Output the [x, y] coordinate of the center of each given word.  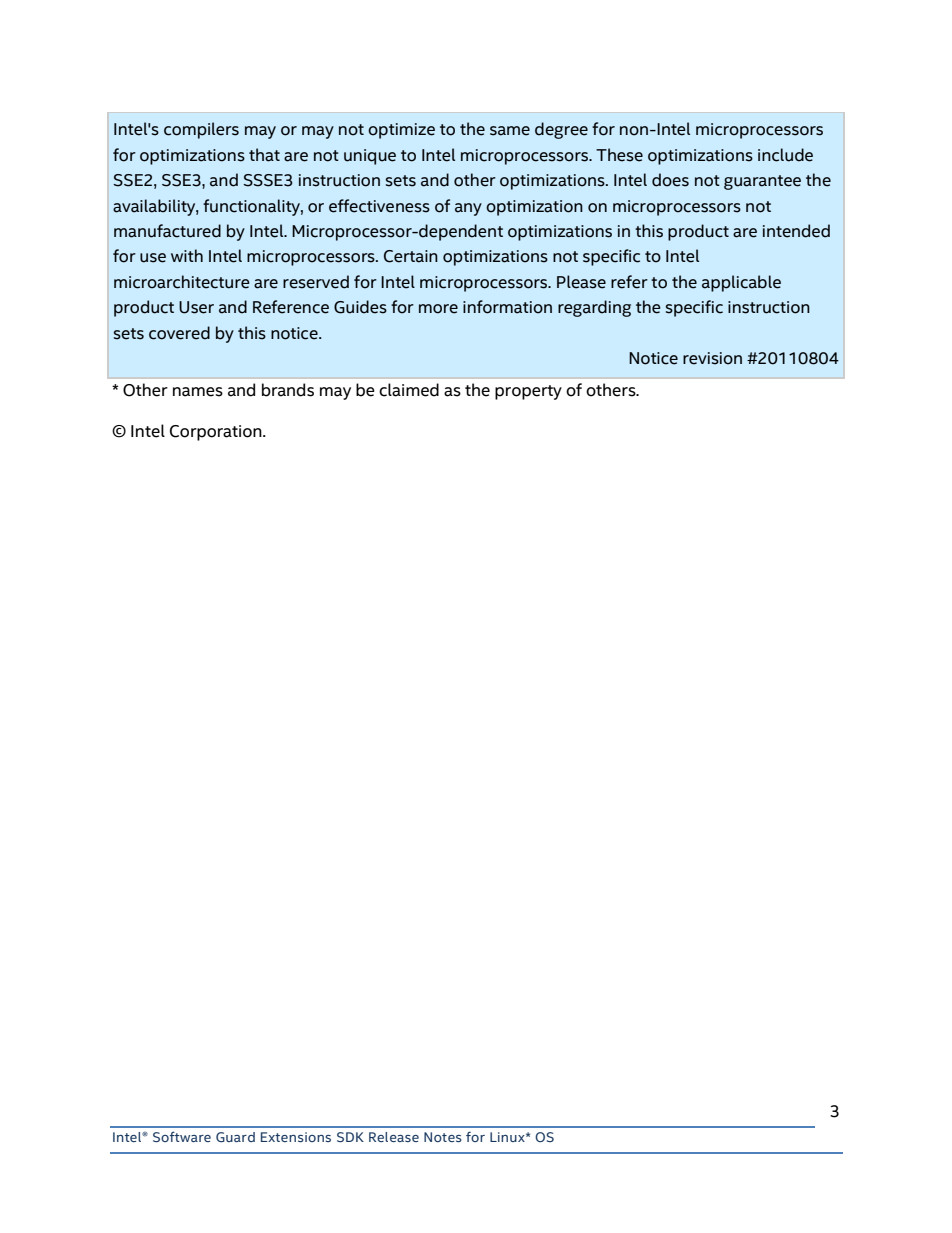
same [510, 131]
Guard [235, 1137]
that [264, 155]
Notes [443, 1137]
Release [394, 1137]
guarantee [762, 182]
